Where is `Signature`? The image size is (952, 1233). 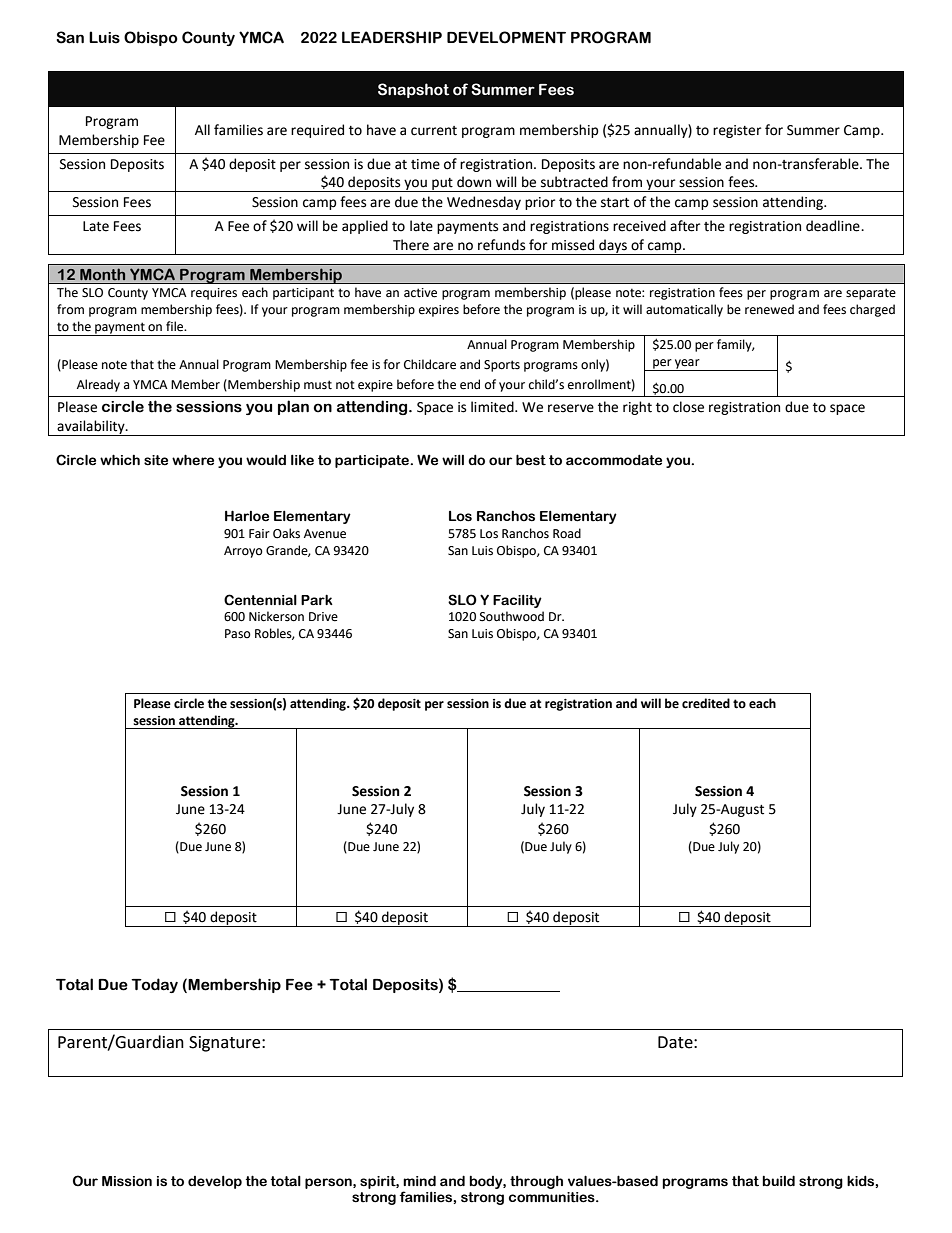
Signature is located at coordinates (226, 1044).
